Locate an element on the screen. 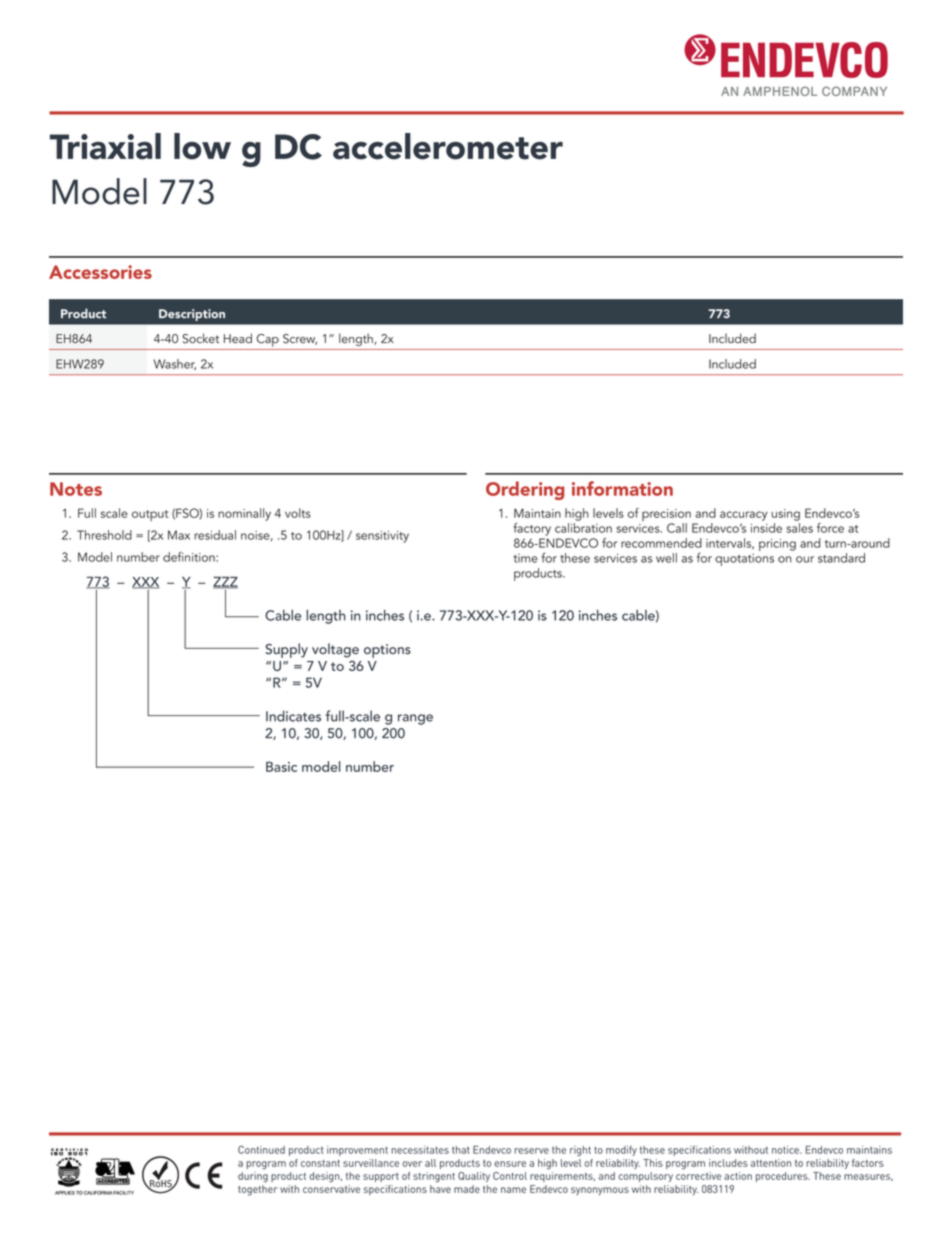 Image resolution: width=952 pixels, height=1233 pixels. using is located at coordinates (786, 515).
